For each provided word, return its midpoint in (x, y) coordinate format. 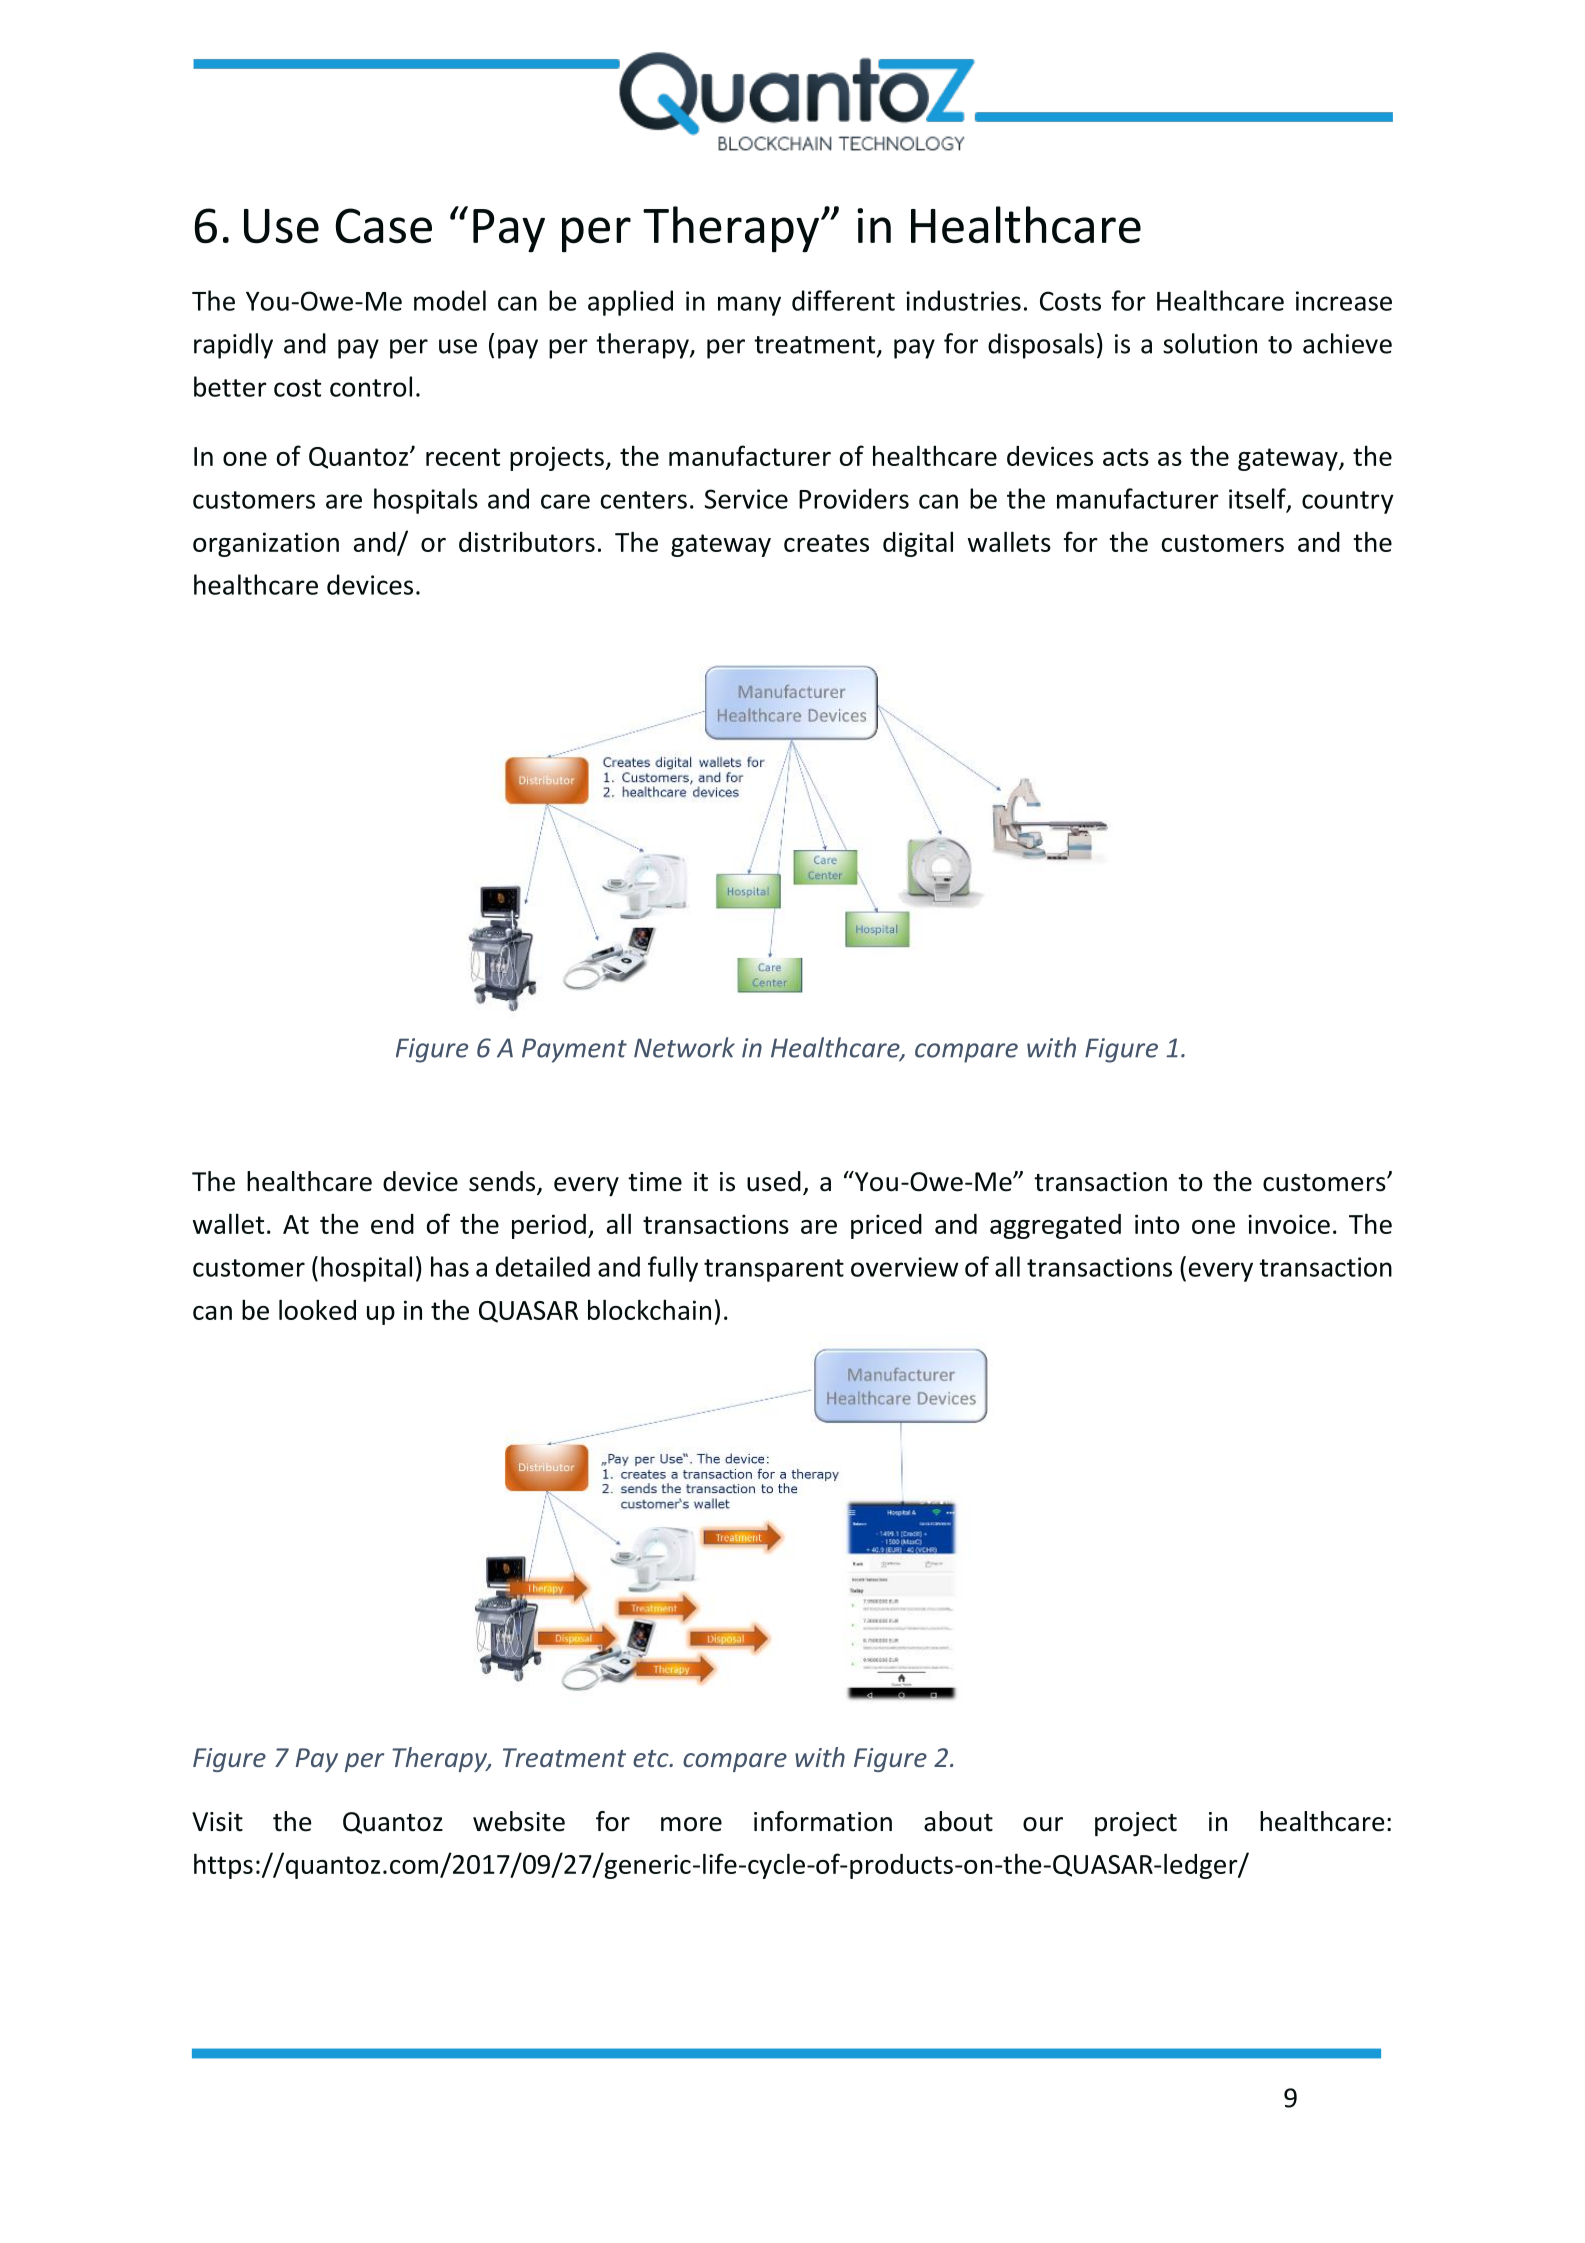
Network (684, 1047)
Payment (574, 1050)
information (823, 1821)
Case (383, 226)
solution (1210, 343)
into (1157, 1224)
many (749, 306)
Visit (217, 1822)
